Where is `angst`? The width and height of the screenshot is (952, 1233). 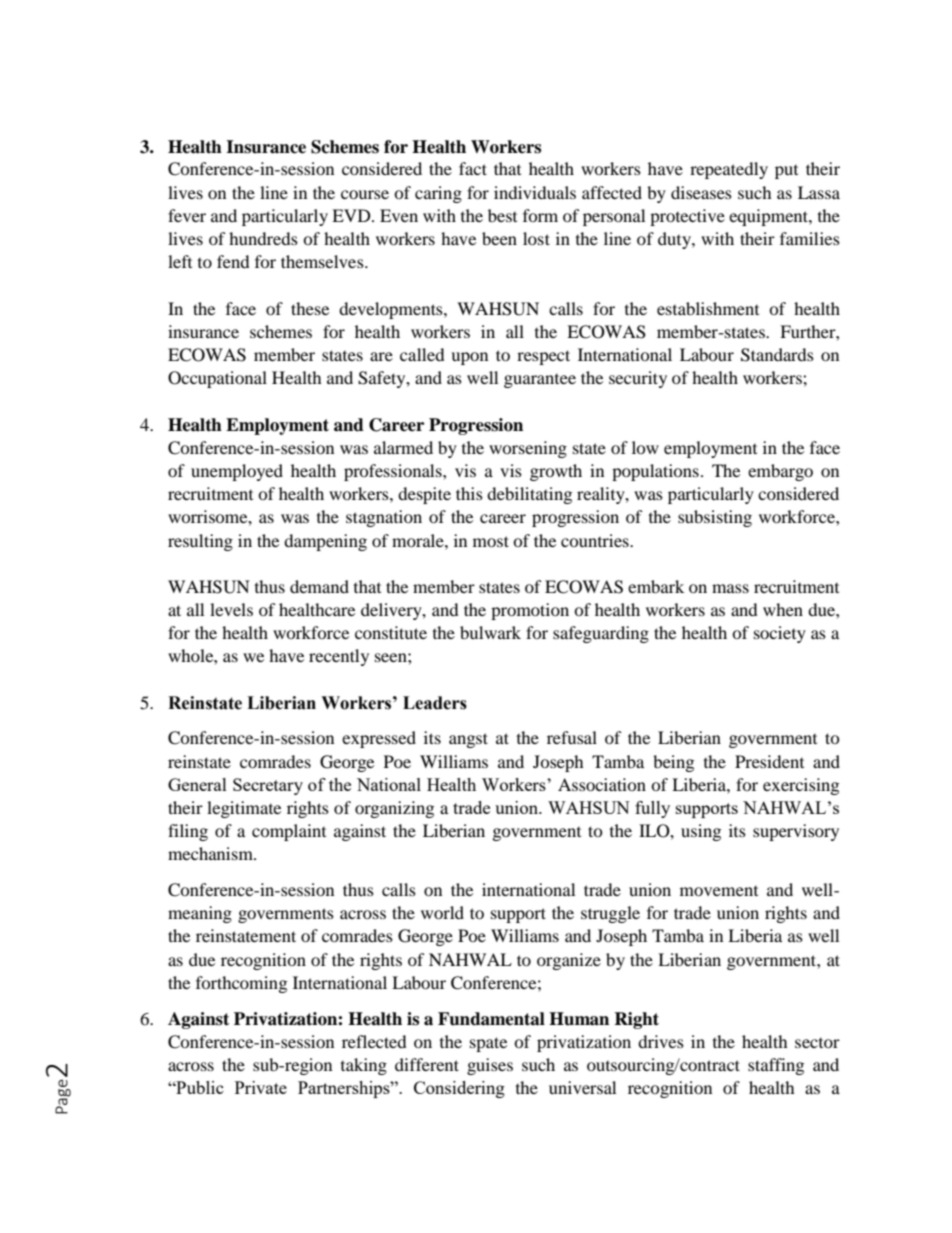 angst is located at coordinates (468, 740).
